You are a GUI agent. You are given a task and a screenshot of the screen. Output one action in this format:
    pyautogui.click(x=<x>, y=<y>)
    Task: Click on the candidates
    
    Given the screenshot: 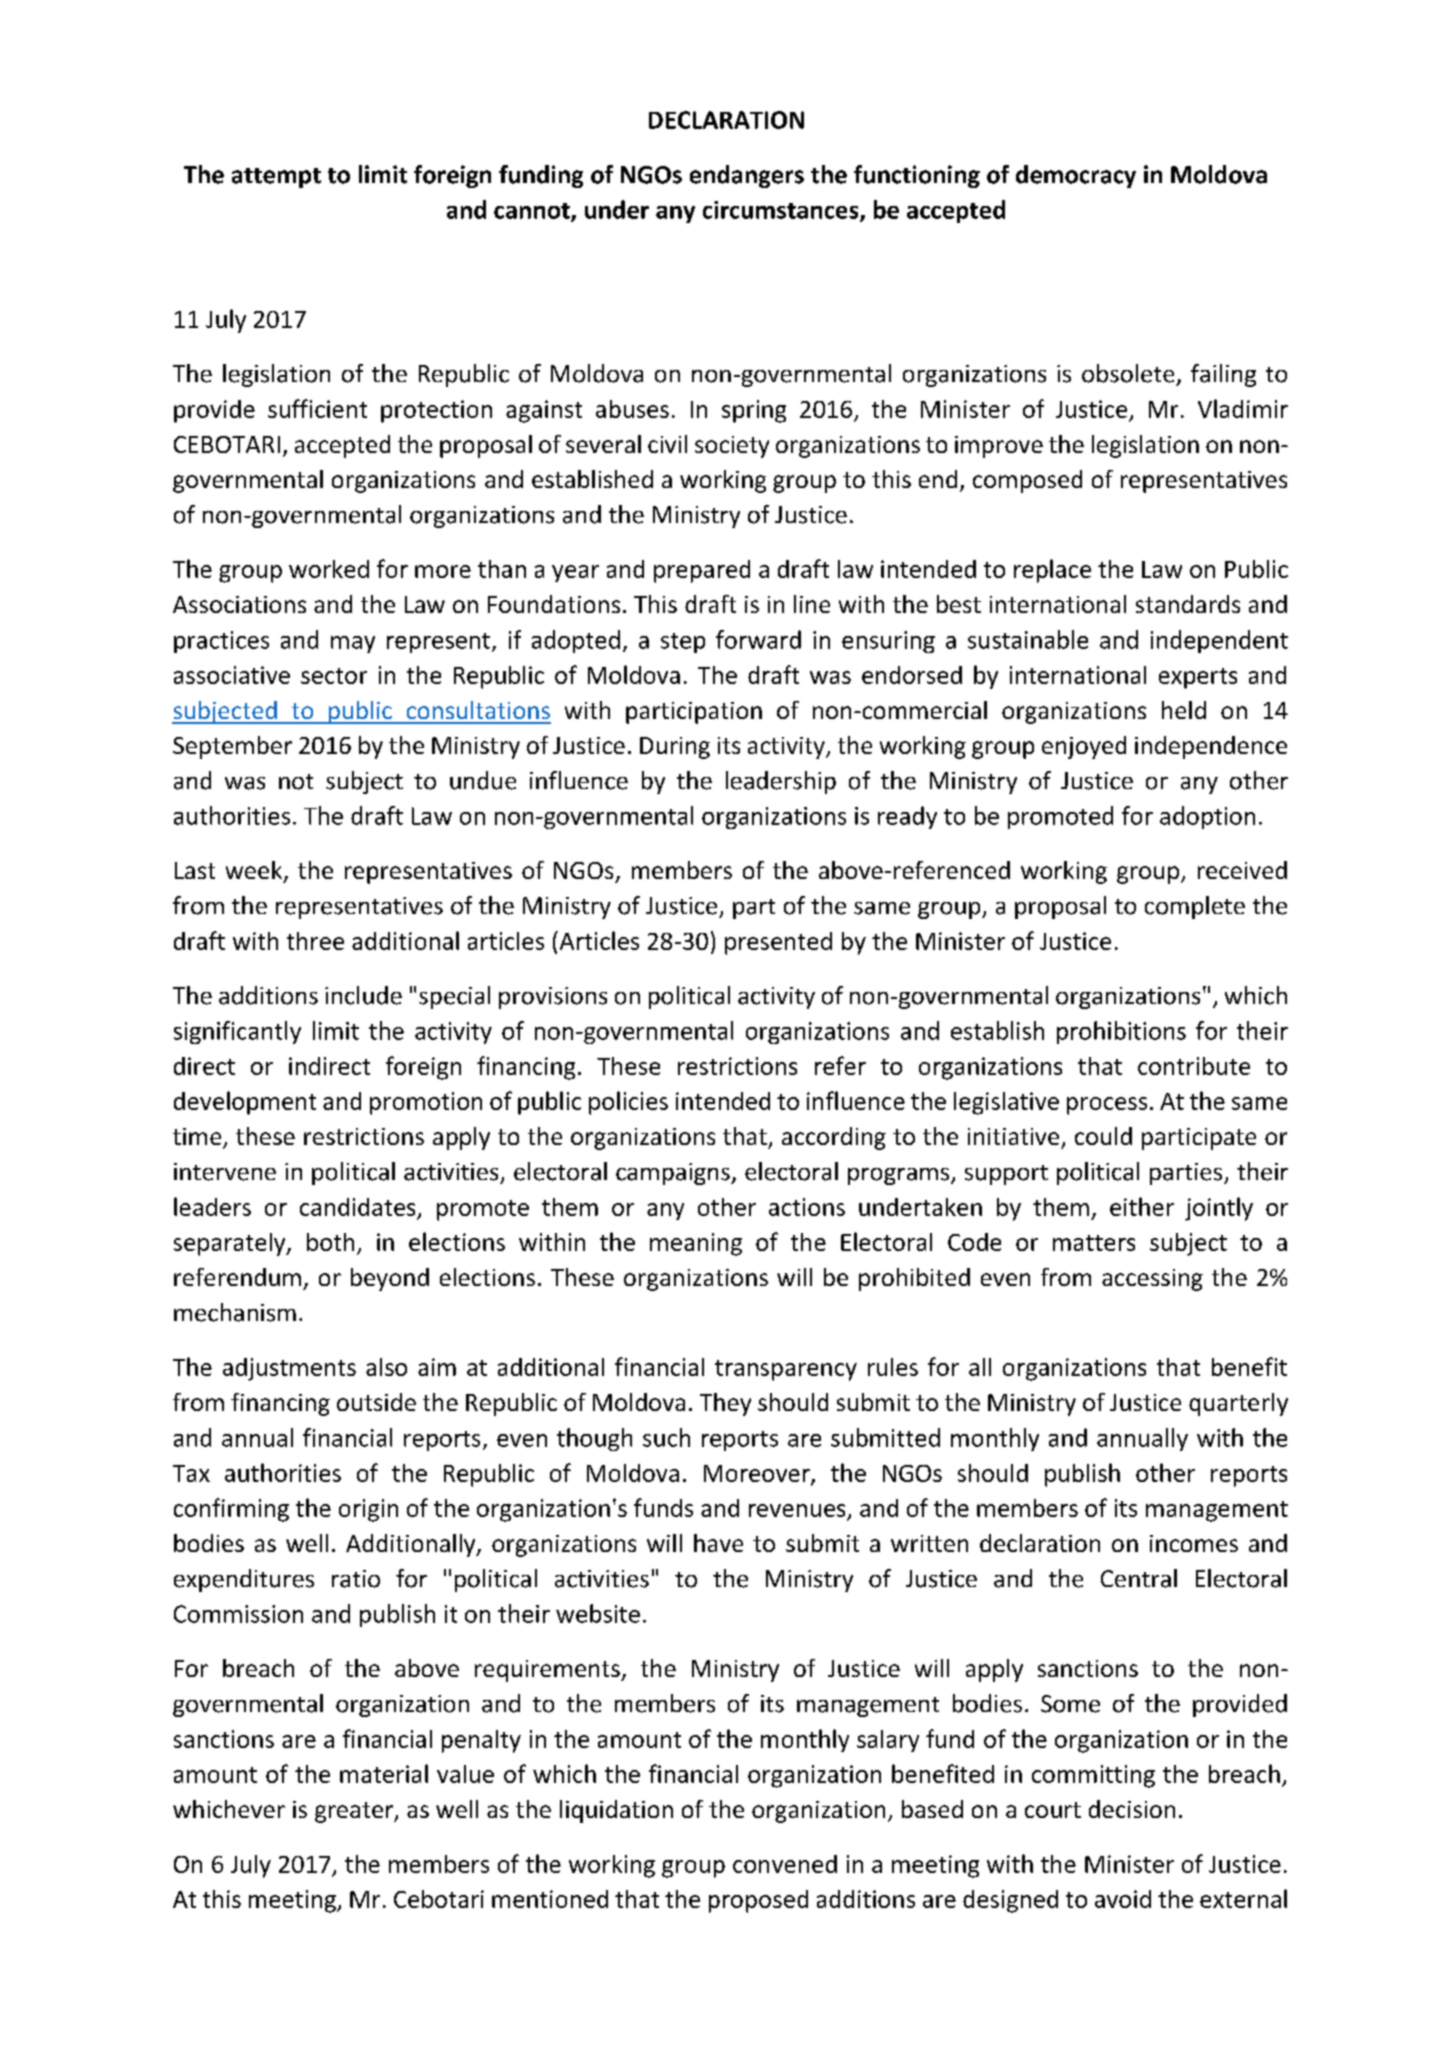 What is the action you would take?
    pyautogui.click(x=357, y=1207)
